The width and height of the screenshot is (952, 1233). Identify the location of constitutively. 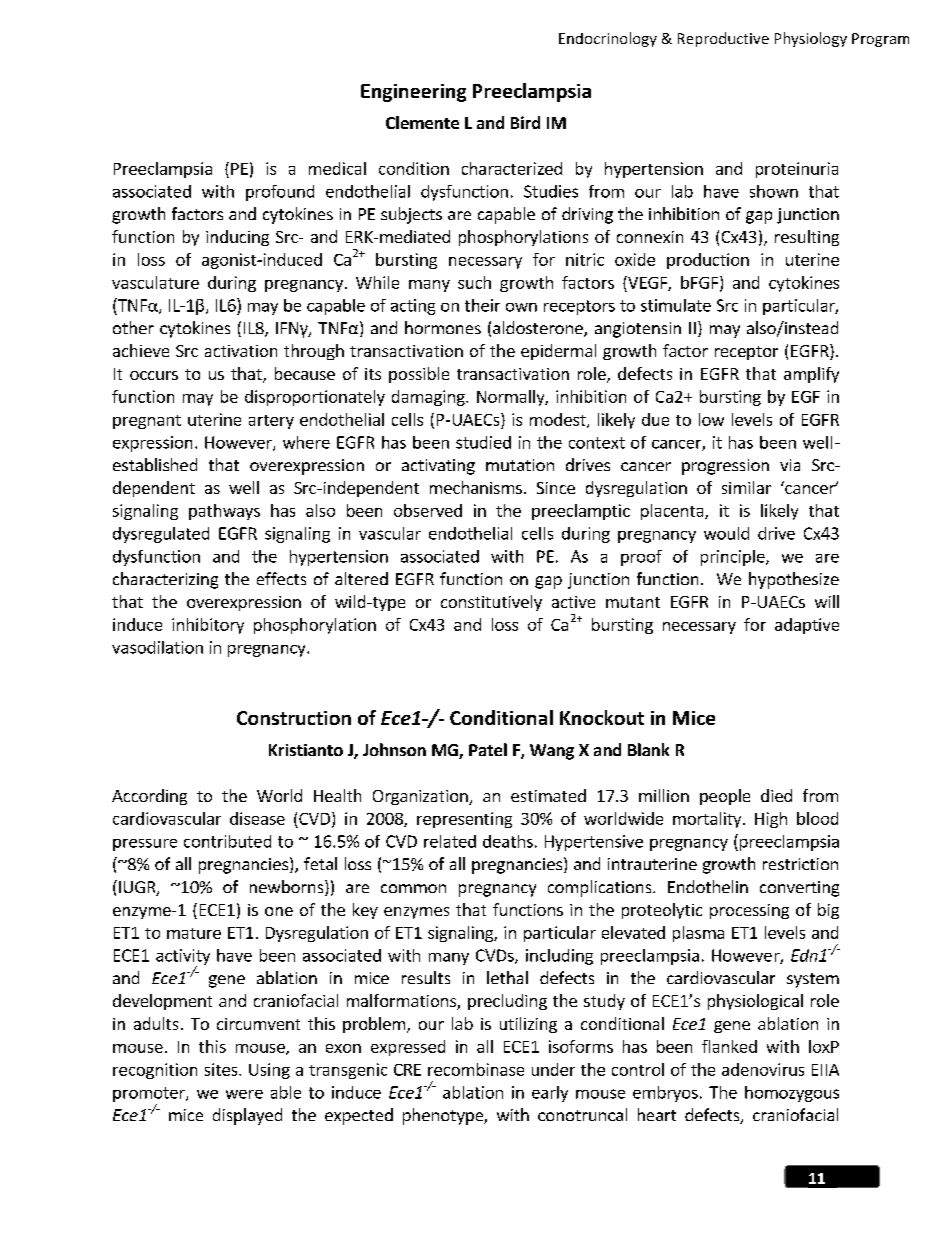
(491, 603).
